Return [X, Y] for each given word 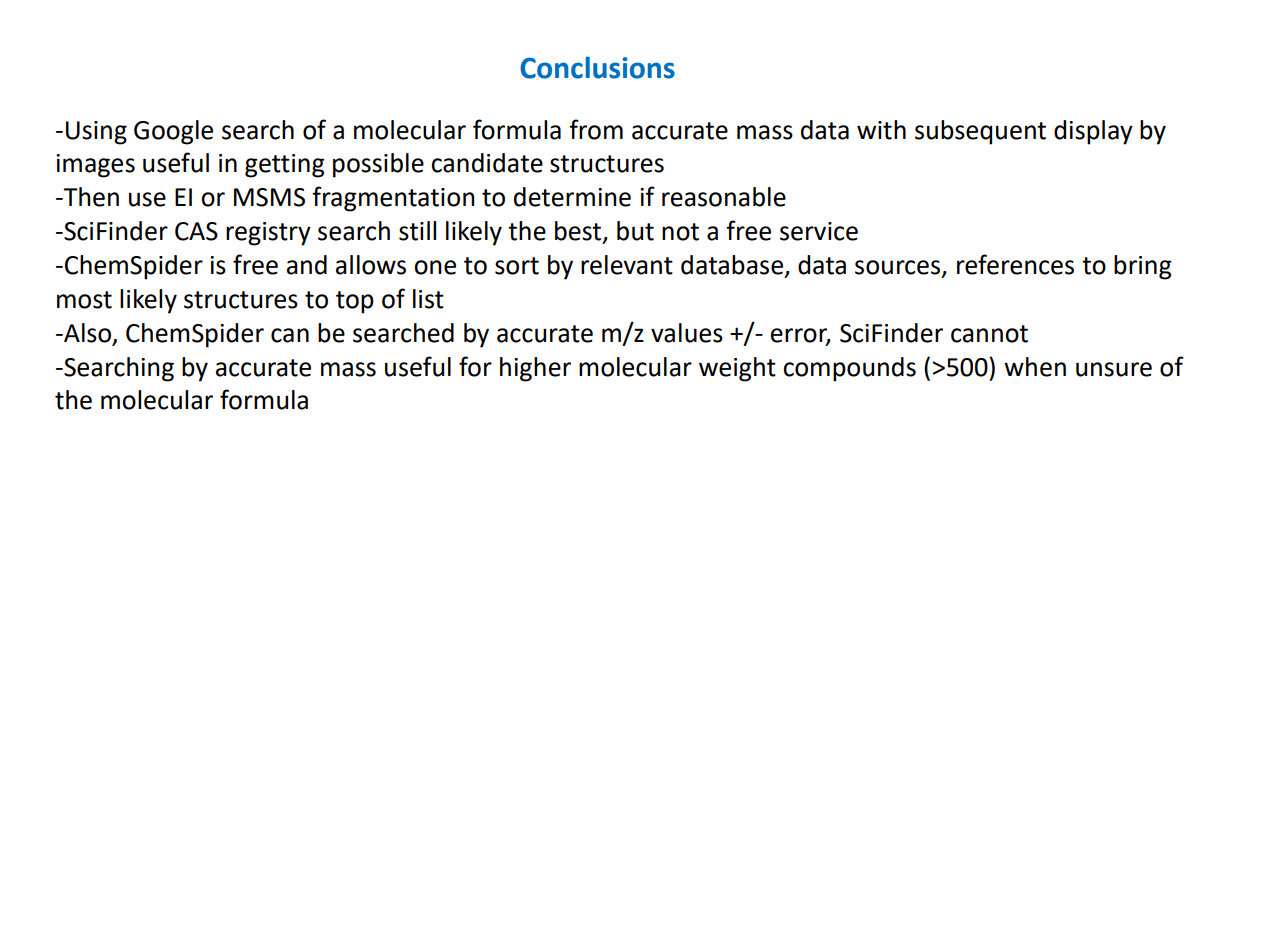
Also [88, 333]
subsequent [980, 132]
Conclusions [597, 67]
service [819, 231]
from [596, 129]
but [635, 231]
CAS [196, 231]
